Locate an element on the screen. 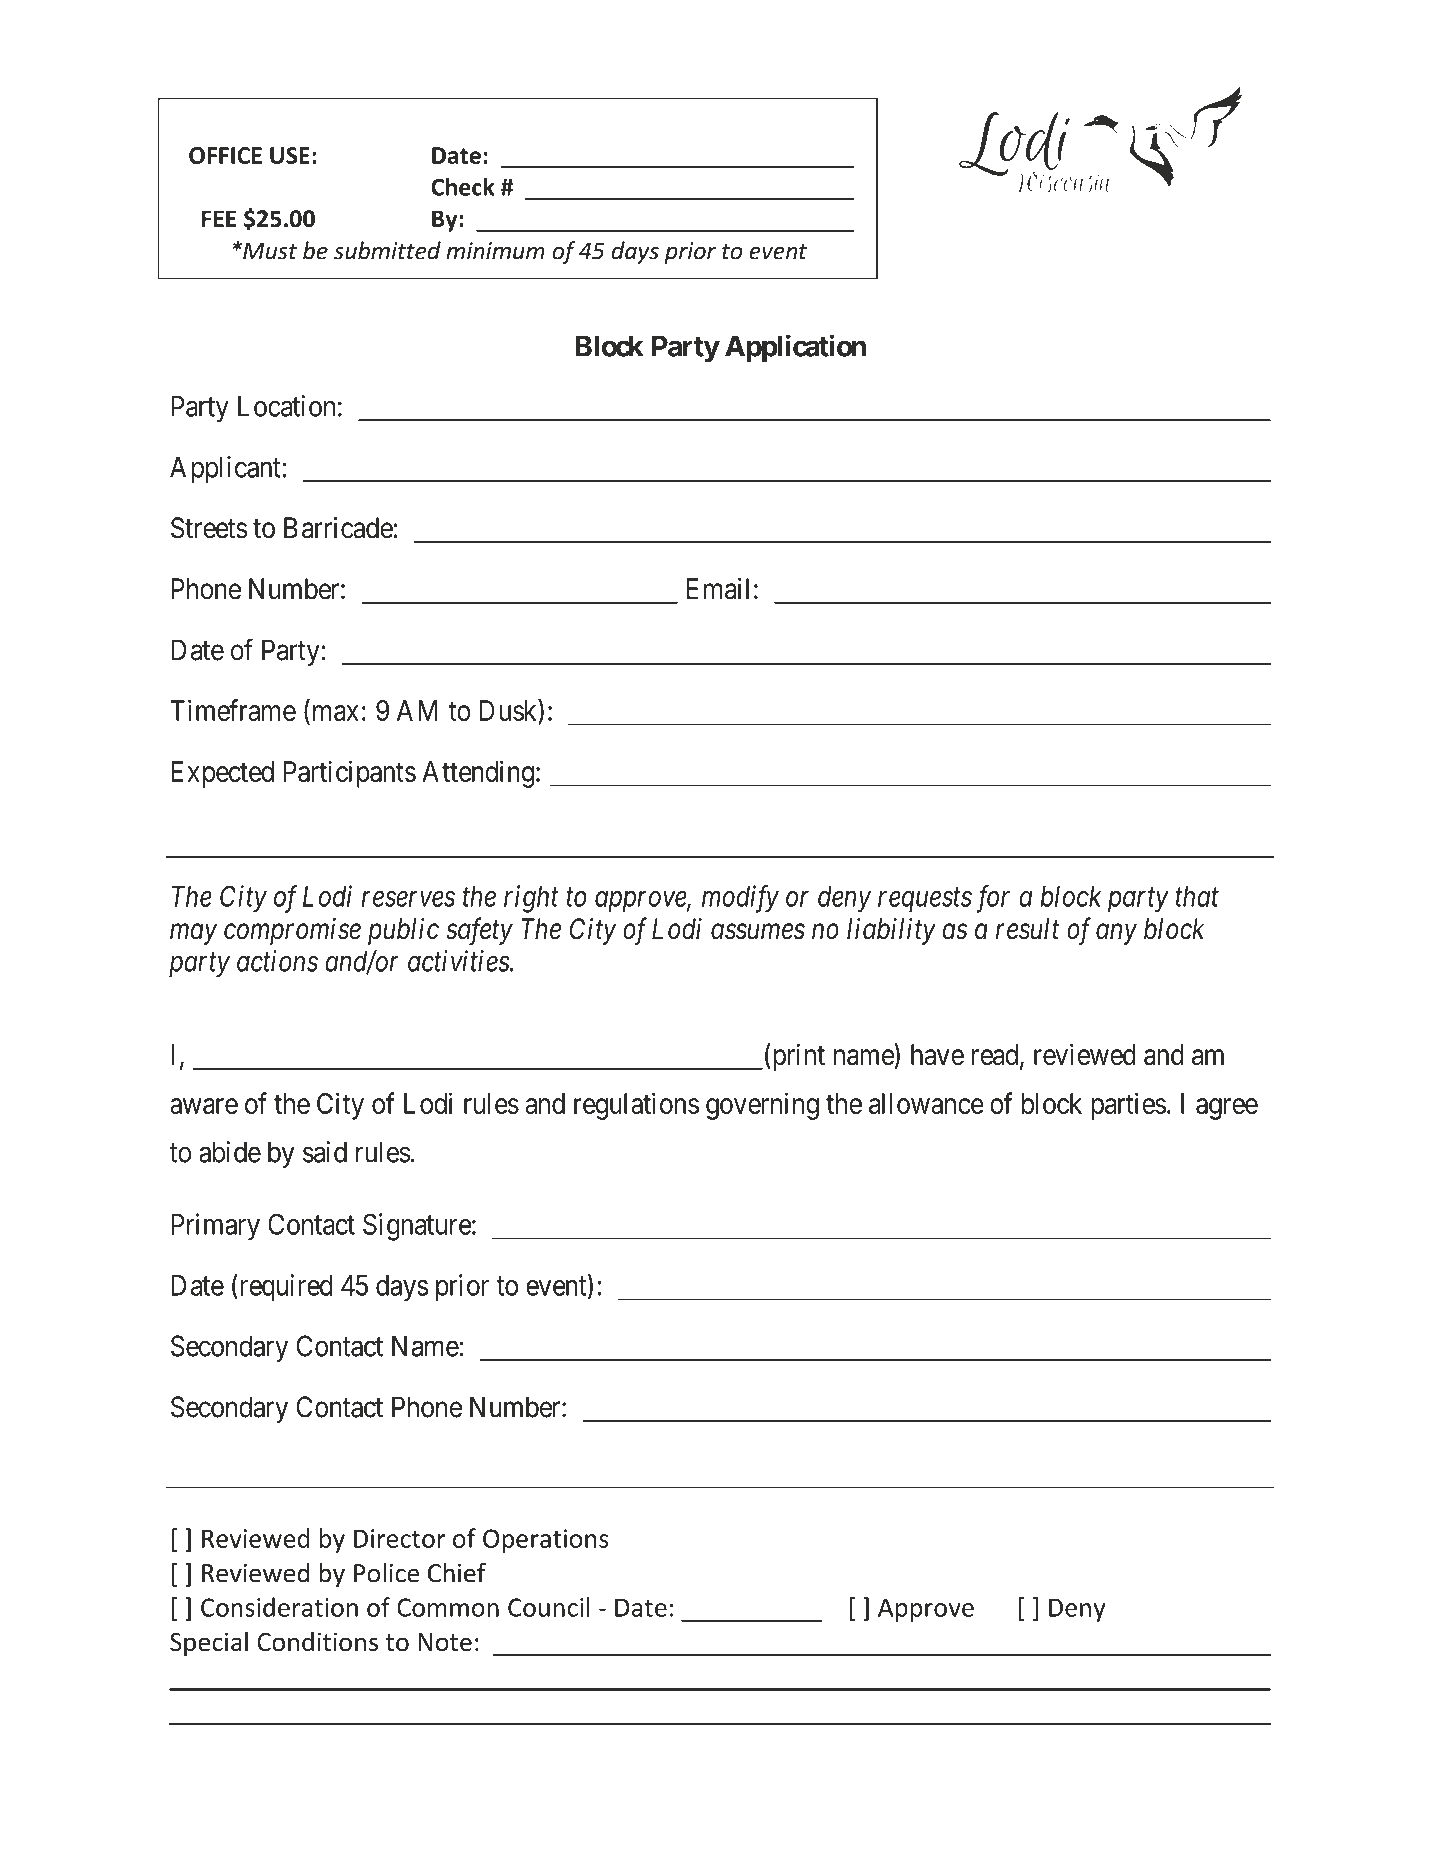 This screenshot has height=1863, width=1440. minimum is located at coordinates (495, 251).
